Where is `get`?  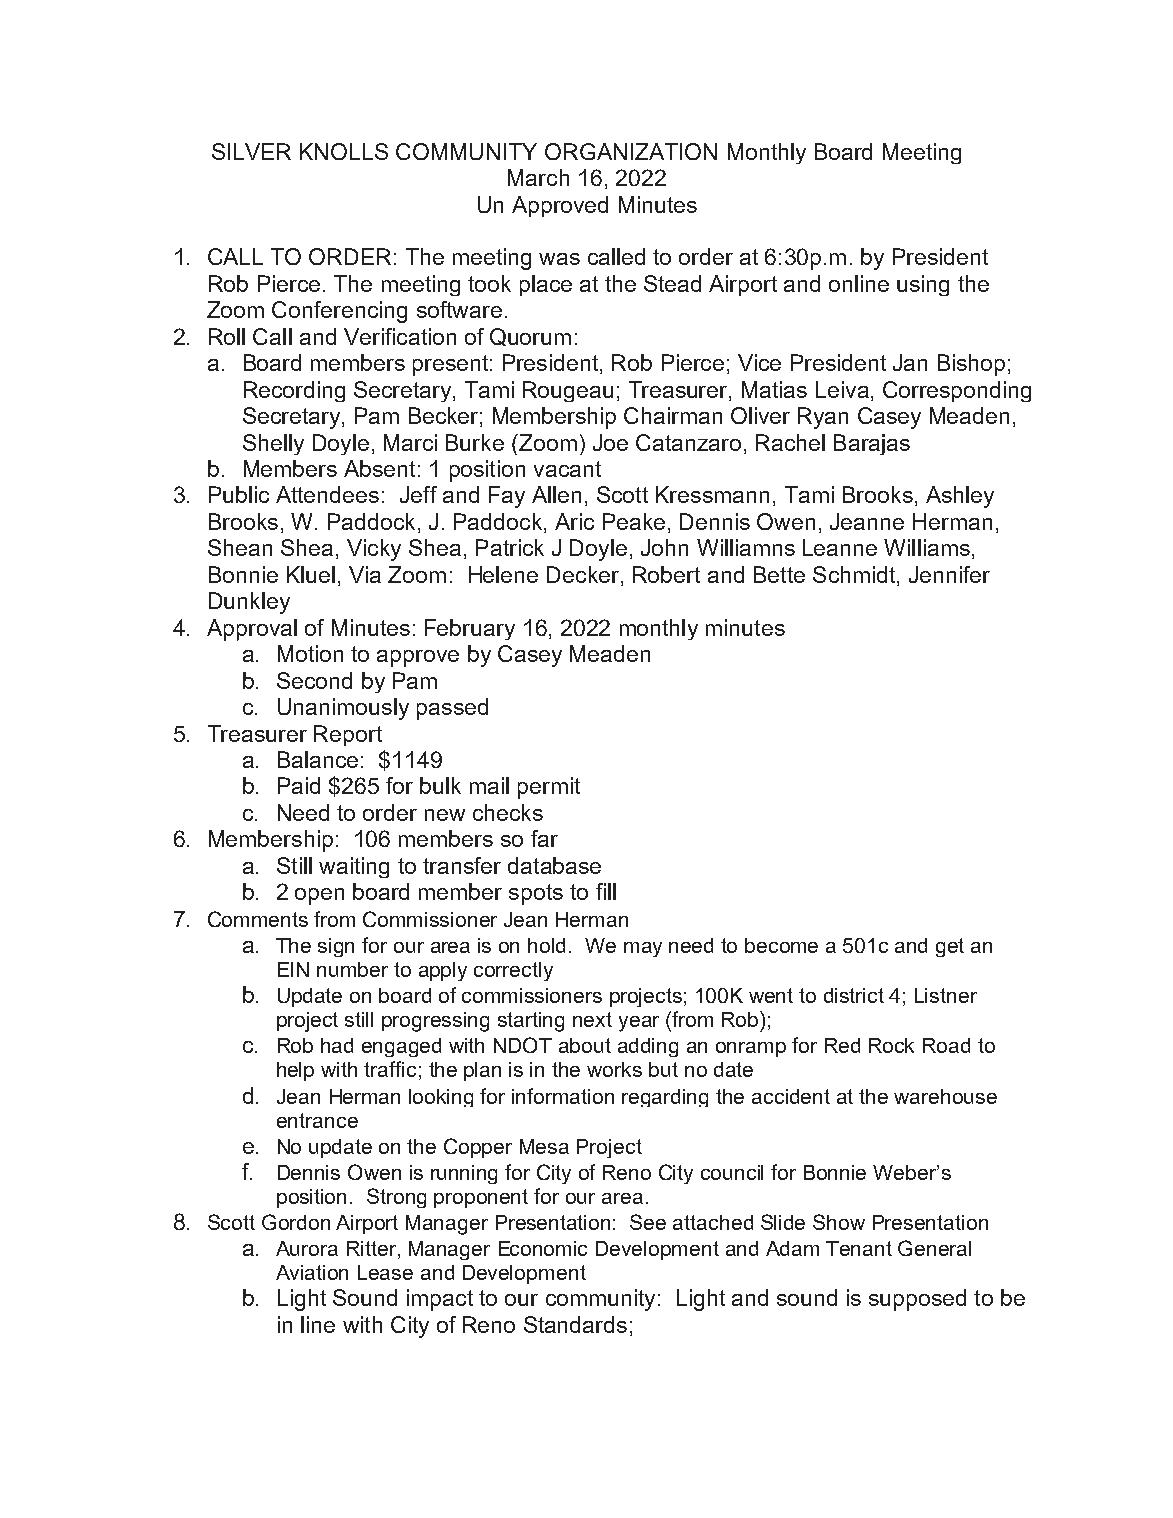
get is located at coordinates (950, 947).
